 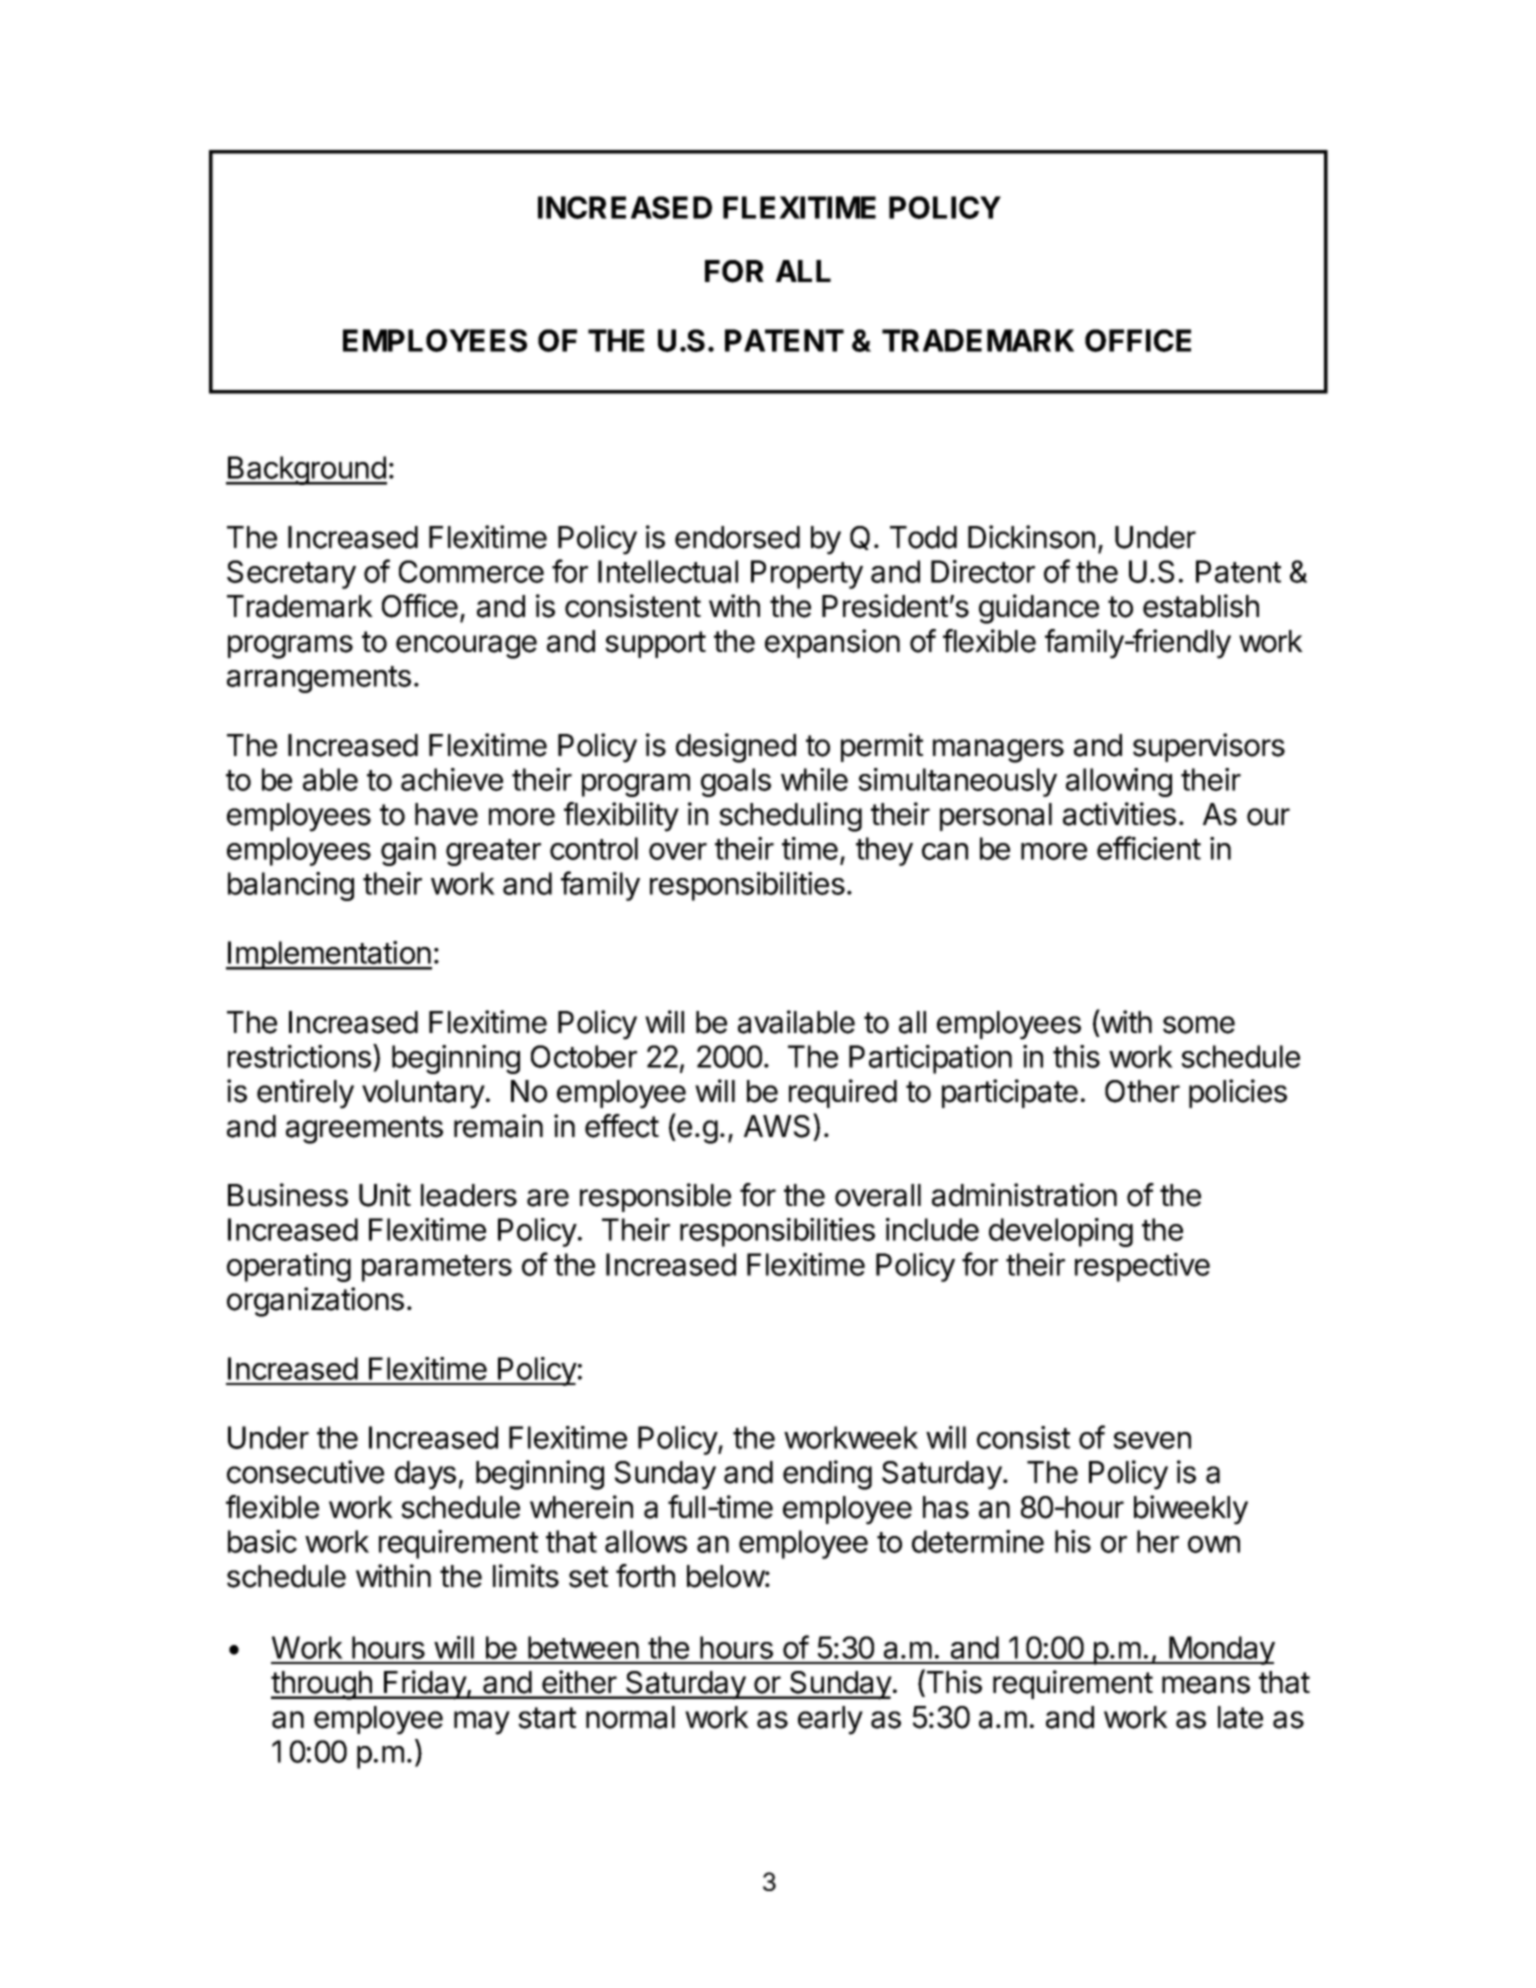 I want to click on ending, so click(x=827, y=1475).
